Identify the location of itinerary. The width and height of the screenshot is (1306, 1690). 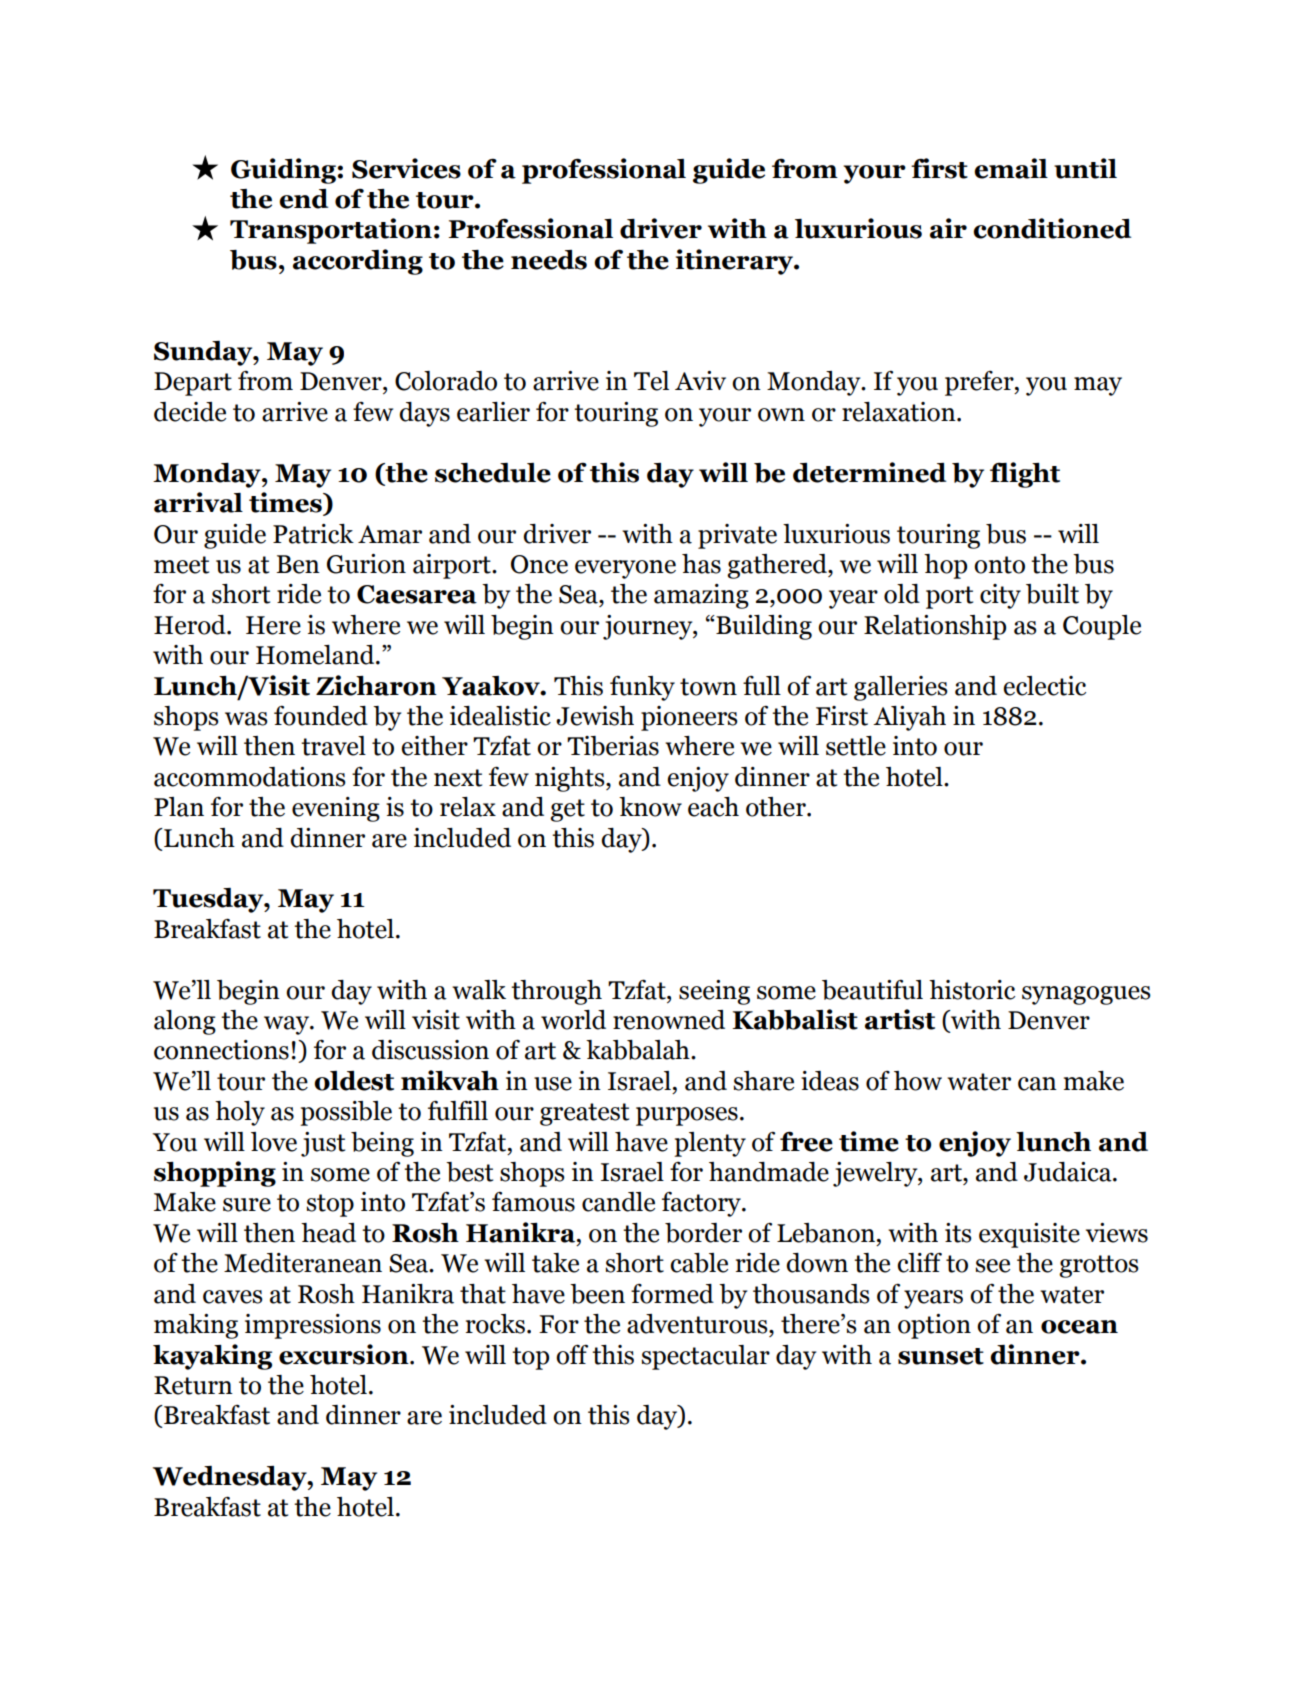
(735, 262).
